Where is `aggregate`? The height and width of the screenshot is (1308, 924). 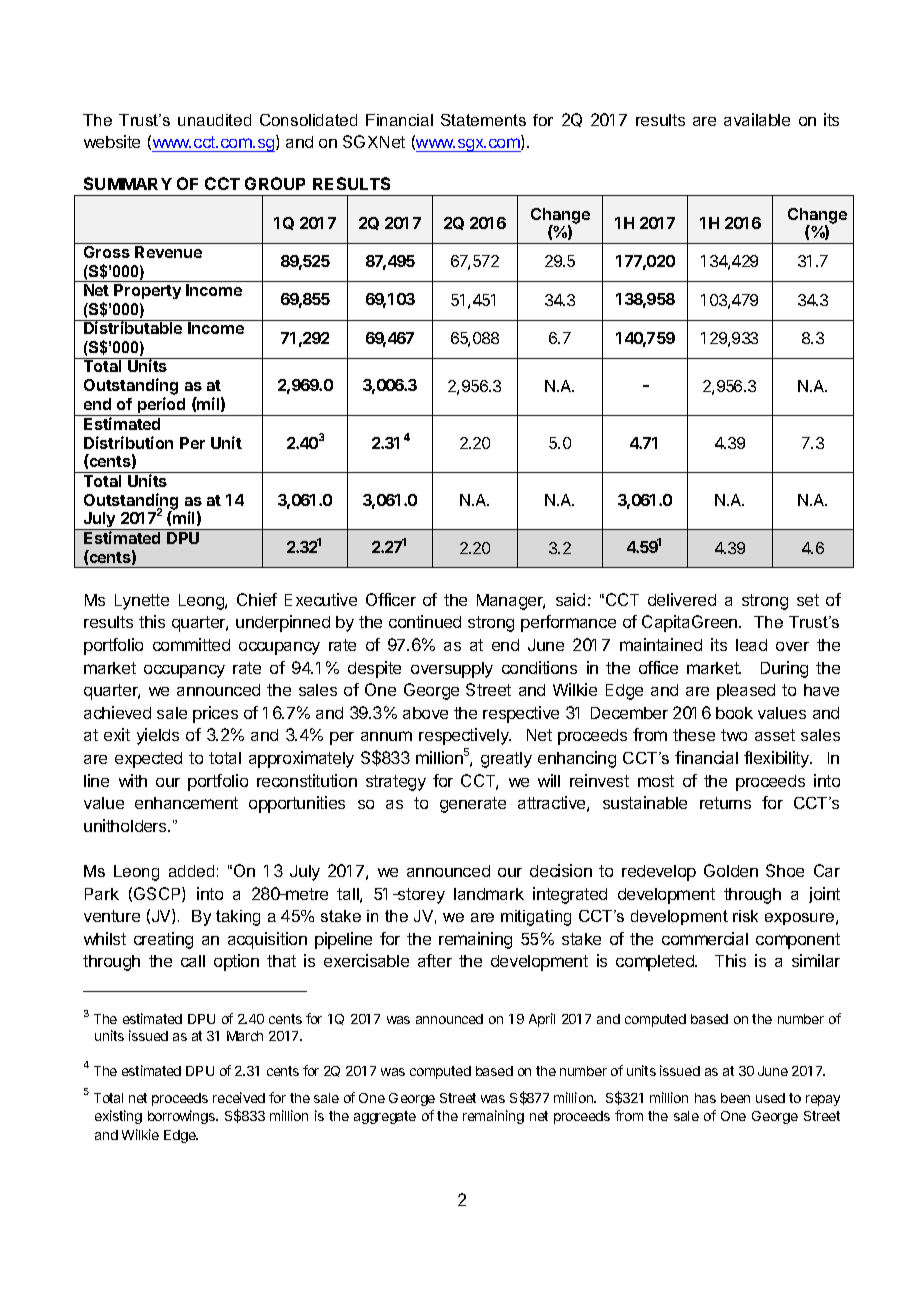 aggregate is located at coordinates (385, 1117).
